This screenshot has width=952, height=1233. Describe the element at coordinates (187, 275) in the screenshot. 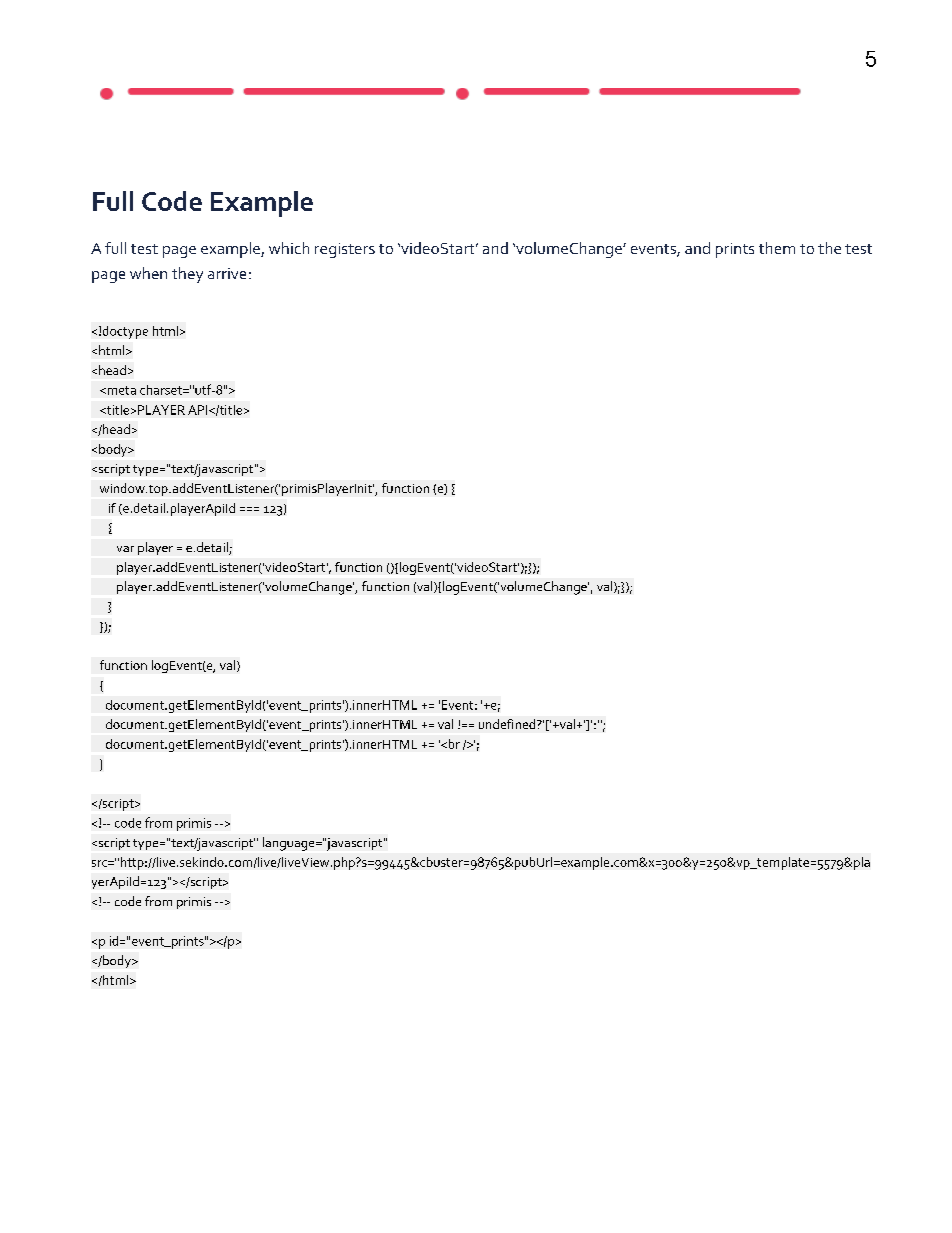

I see `they` at that location.
